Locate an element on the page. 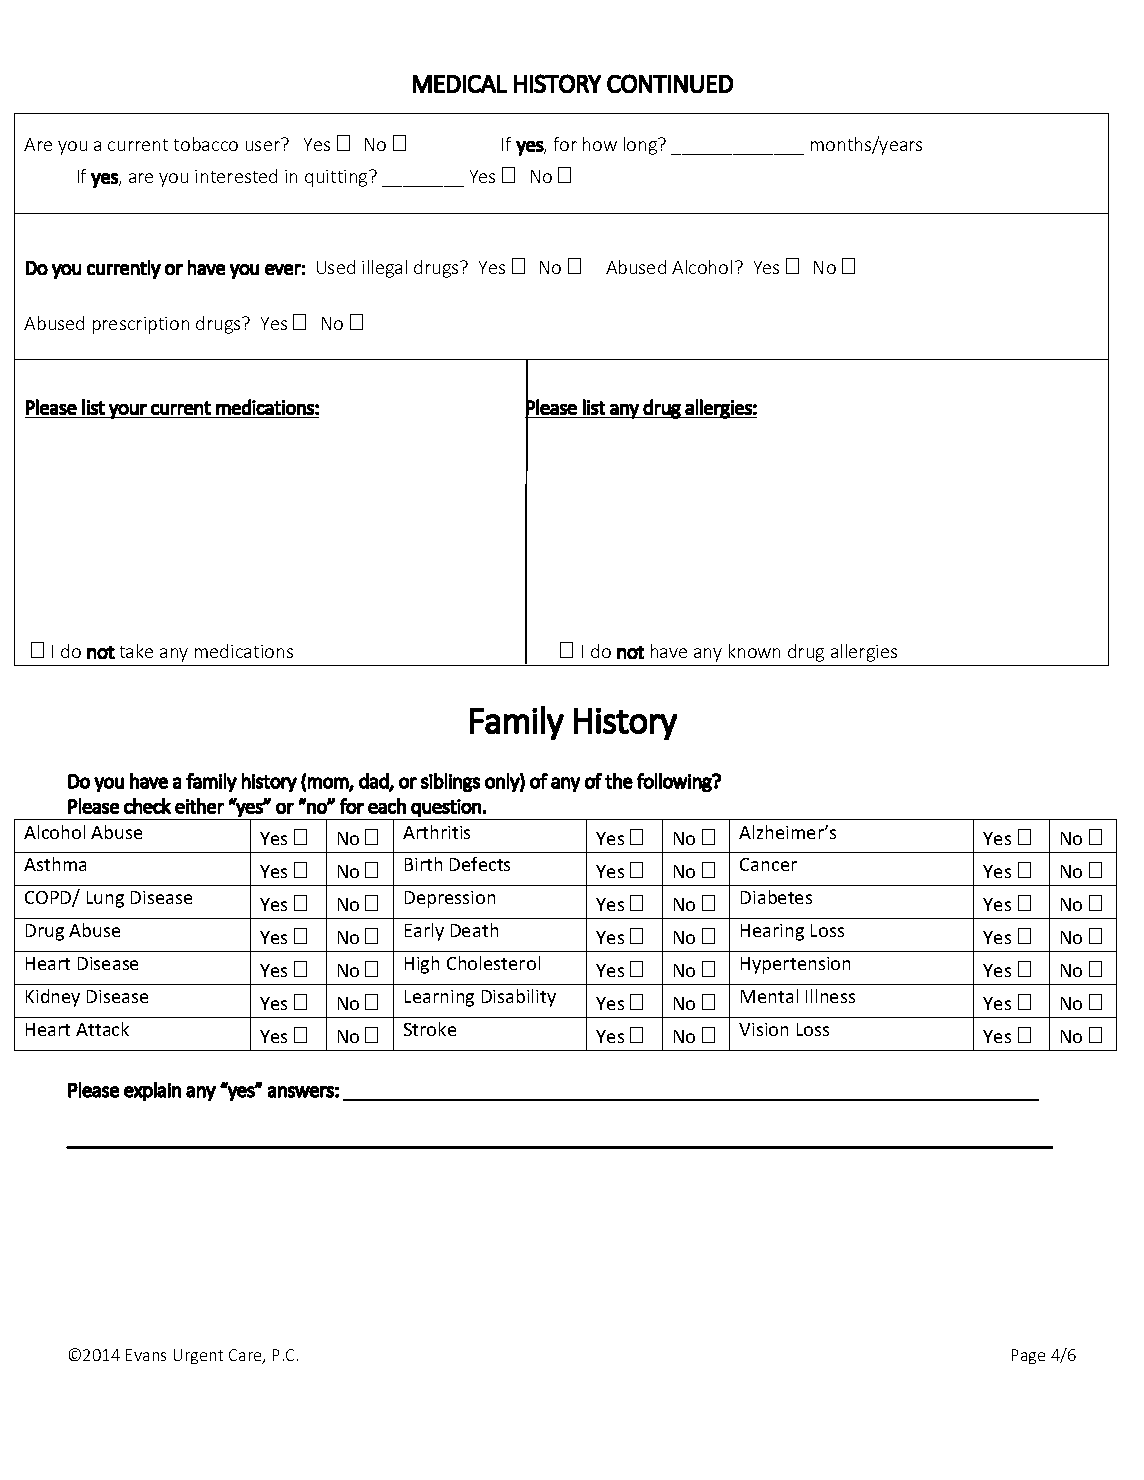  take is located at coordinates (136, 651).
